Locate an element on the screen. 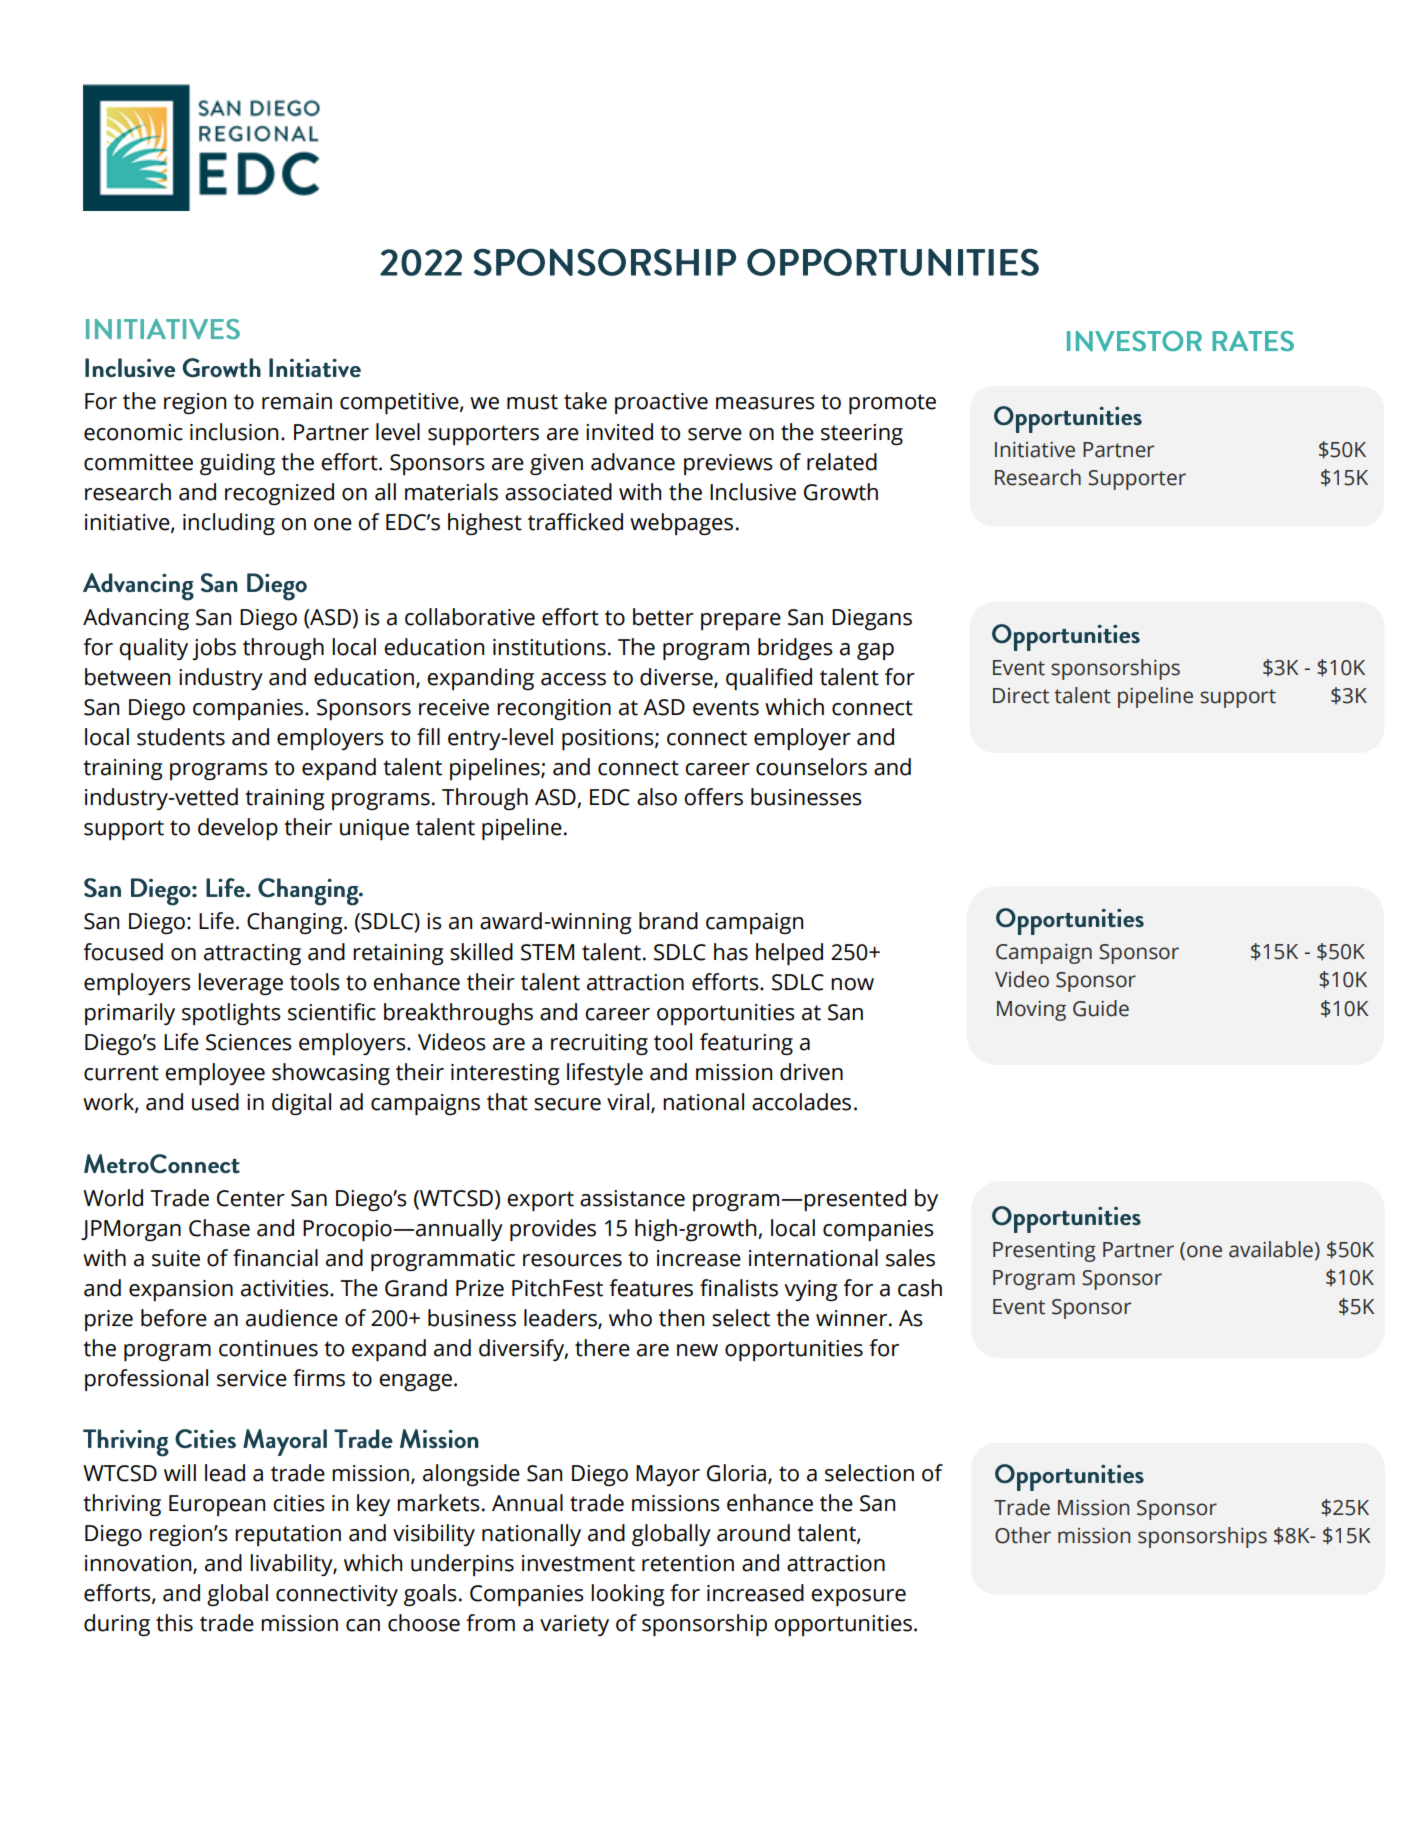  Guide is located at coordinates (1101, 1008).
